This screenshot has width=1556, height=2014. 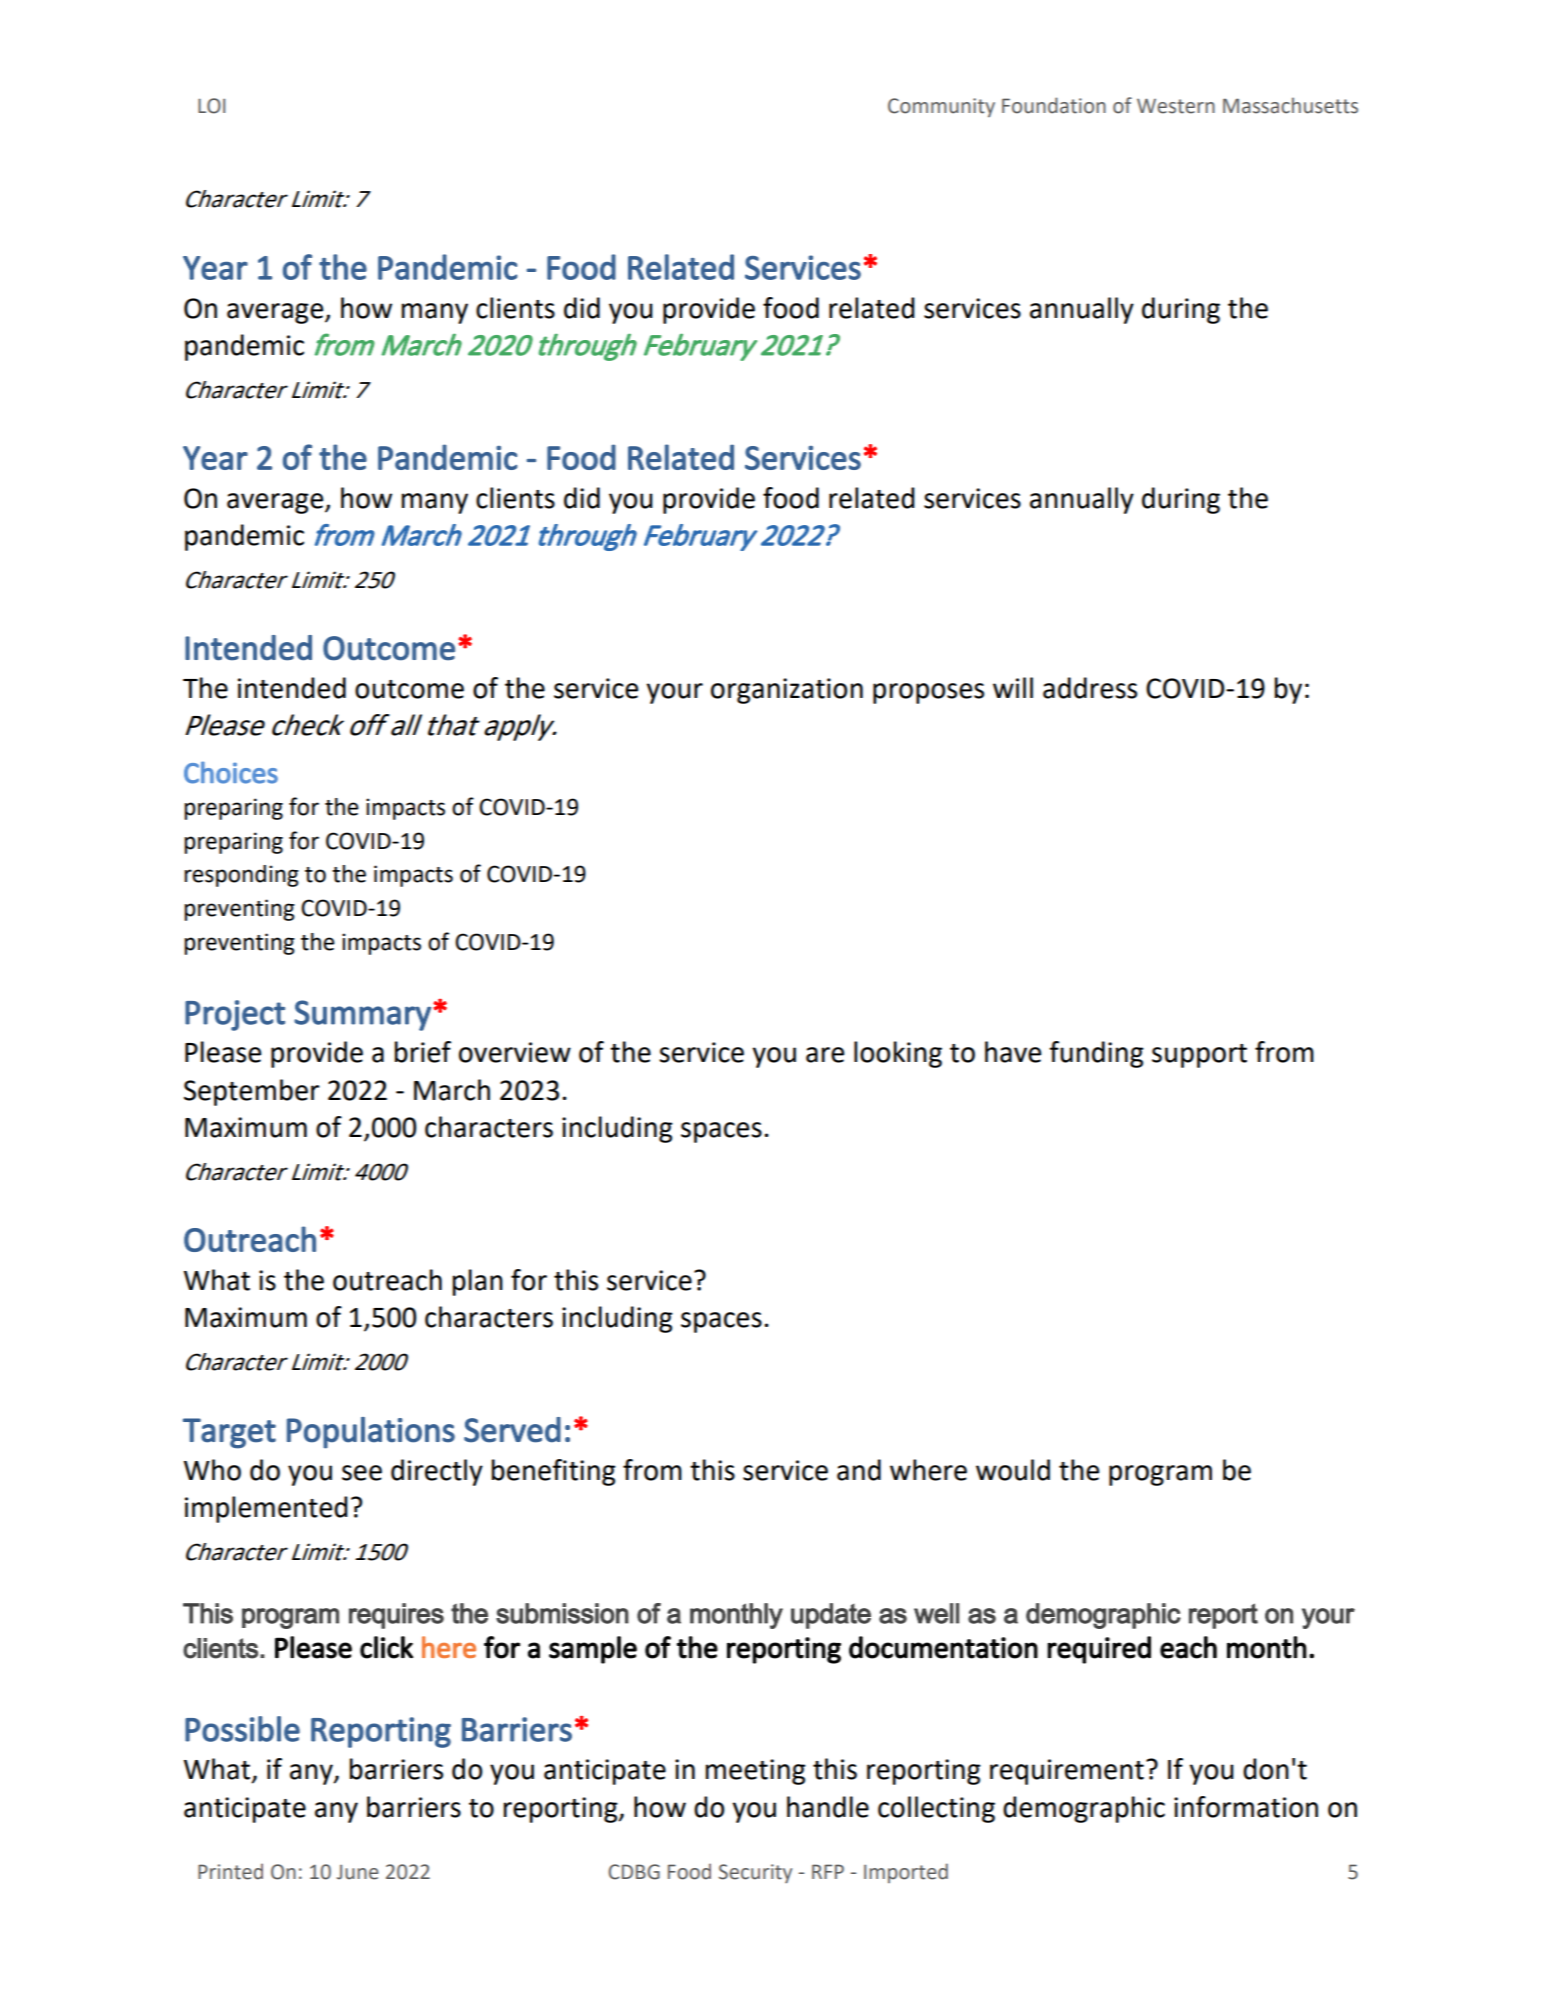 What do you see at coordinates (362, 1015) in the screenshot?
I see `Summary` at bounding box center [362, 1015].
